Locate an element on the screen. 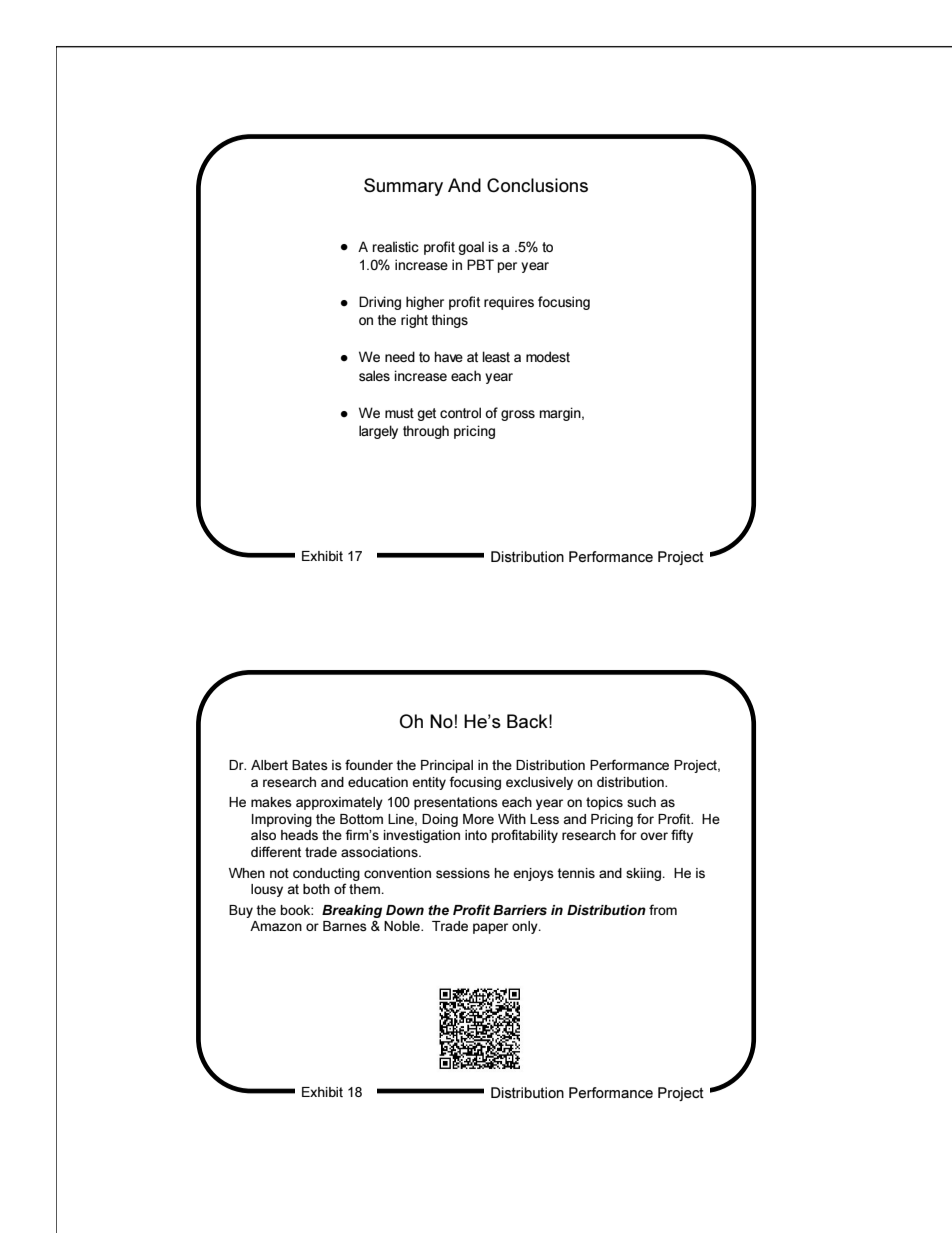 This screenshot has height=1233, width=952. control is located at coordinates (460, 412).
